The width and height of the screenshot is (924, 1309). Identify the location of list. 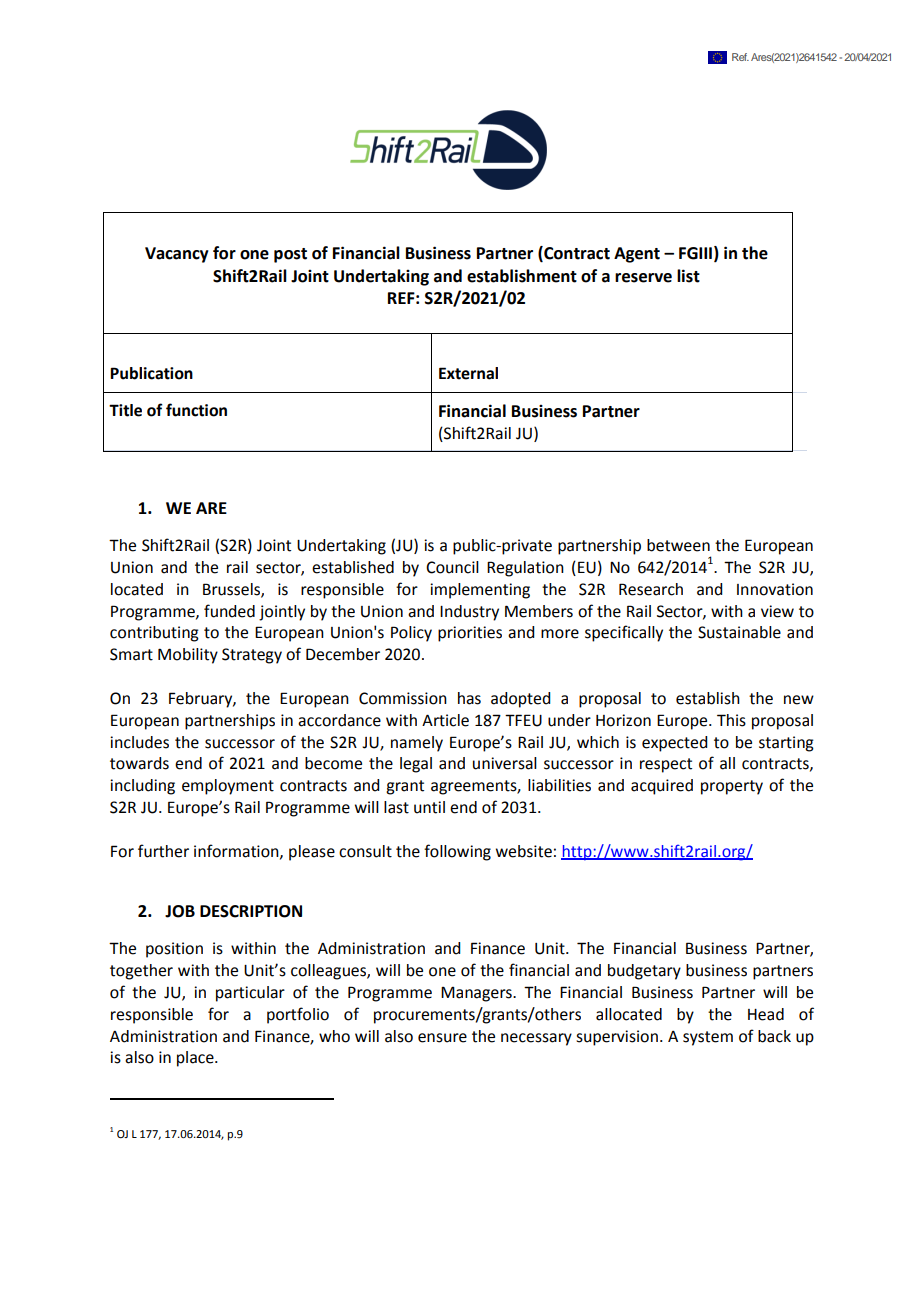
(688, 276).
